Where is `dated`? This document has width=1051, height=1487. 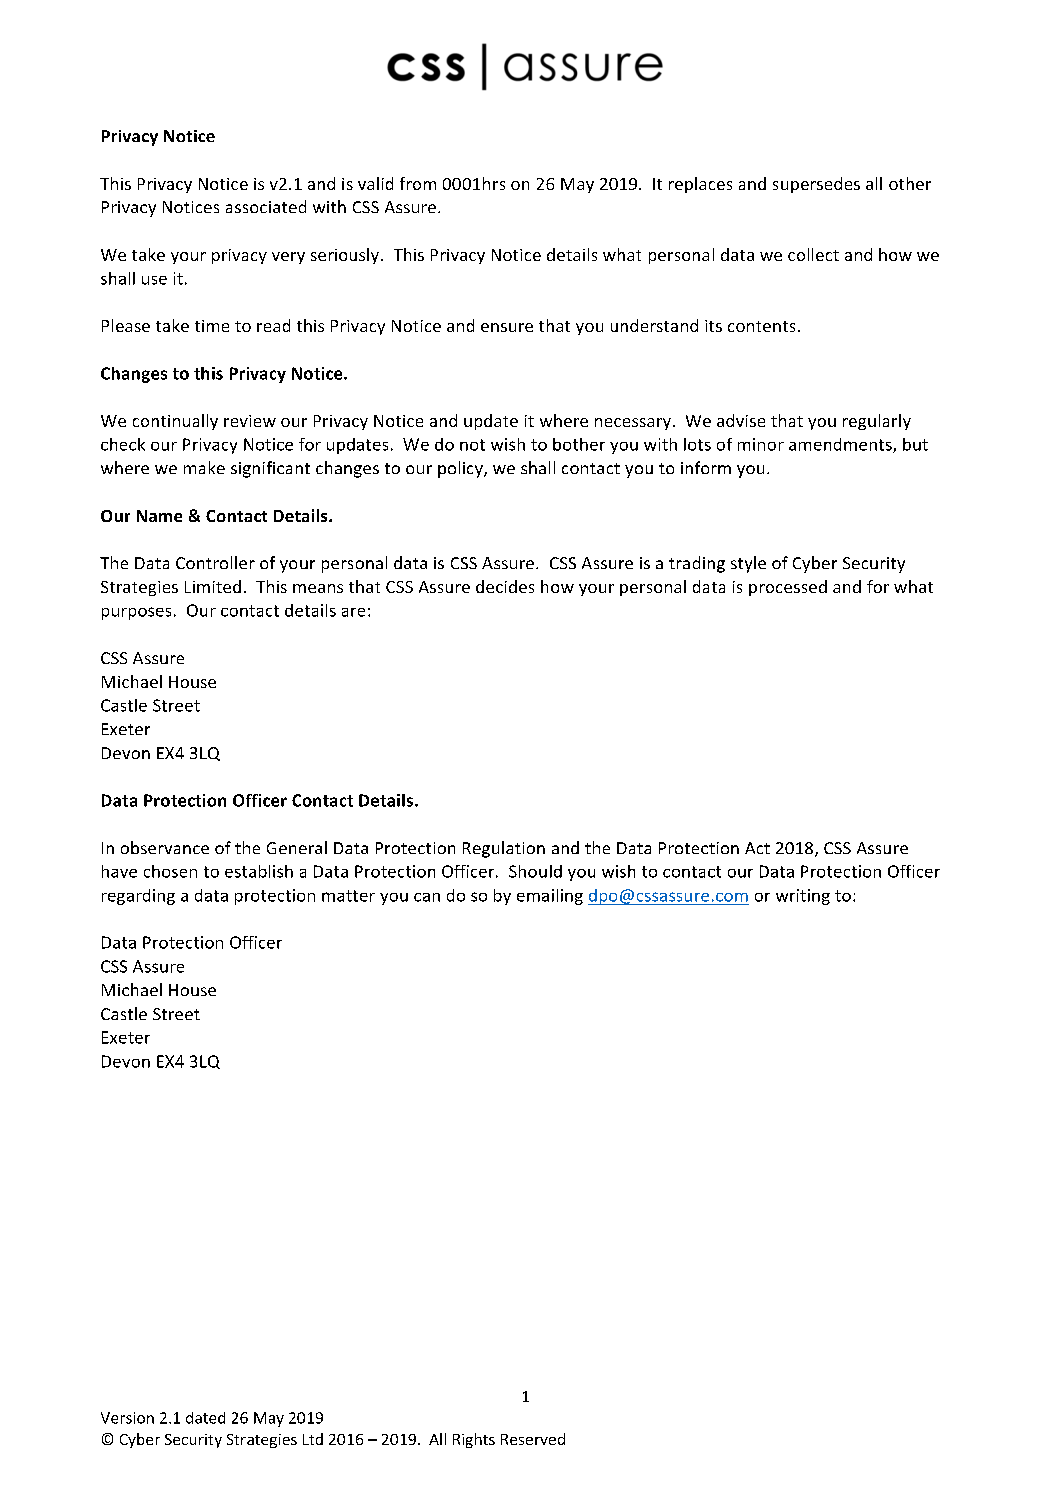 dated is located at coordinates (205, 1418).
